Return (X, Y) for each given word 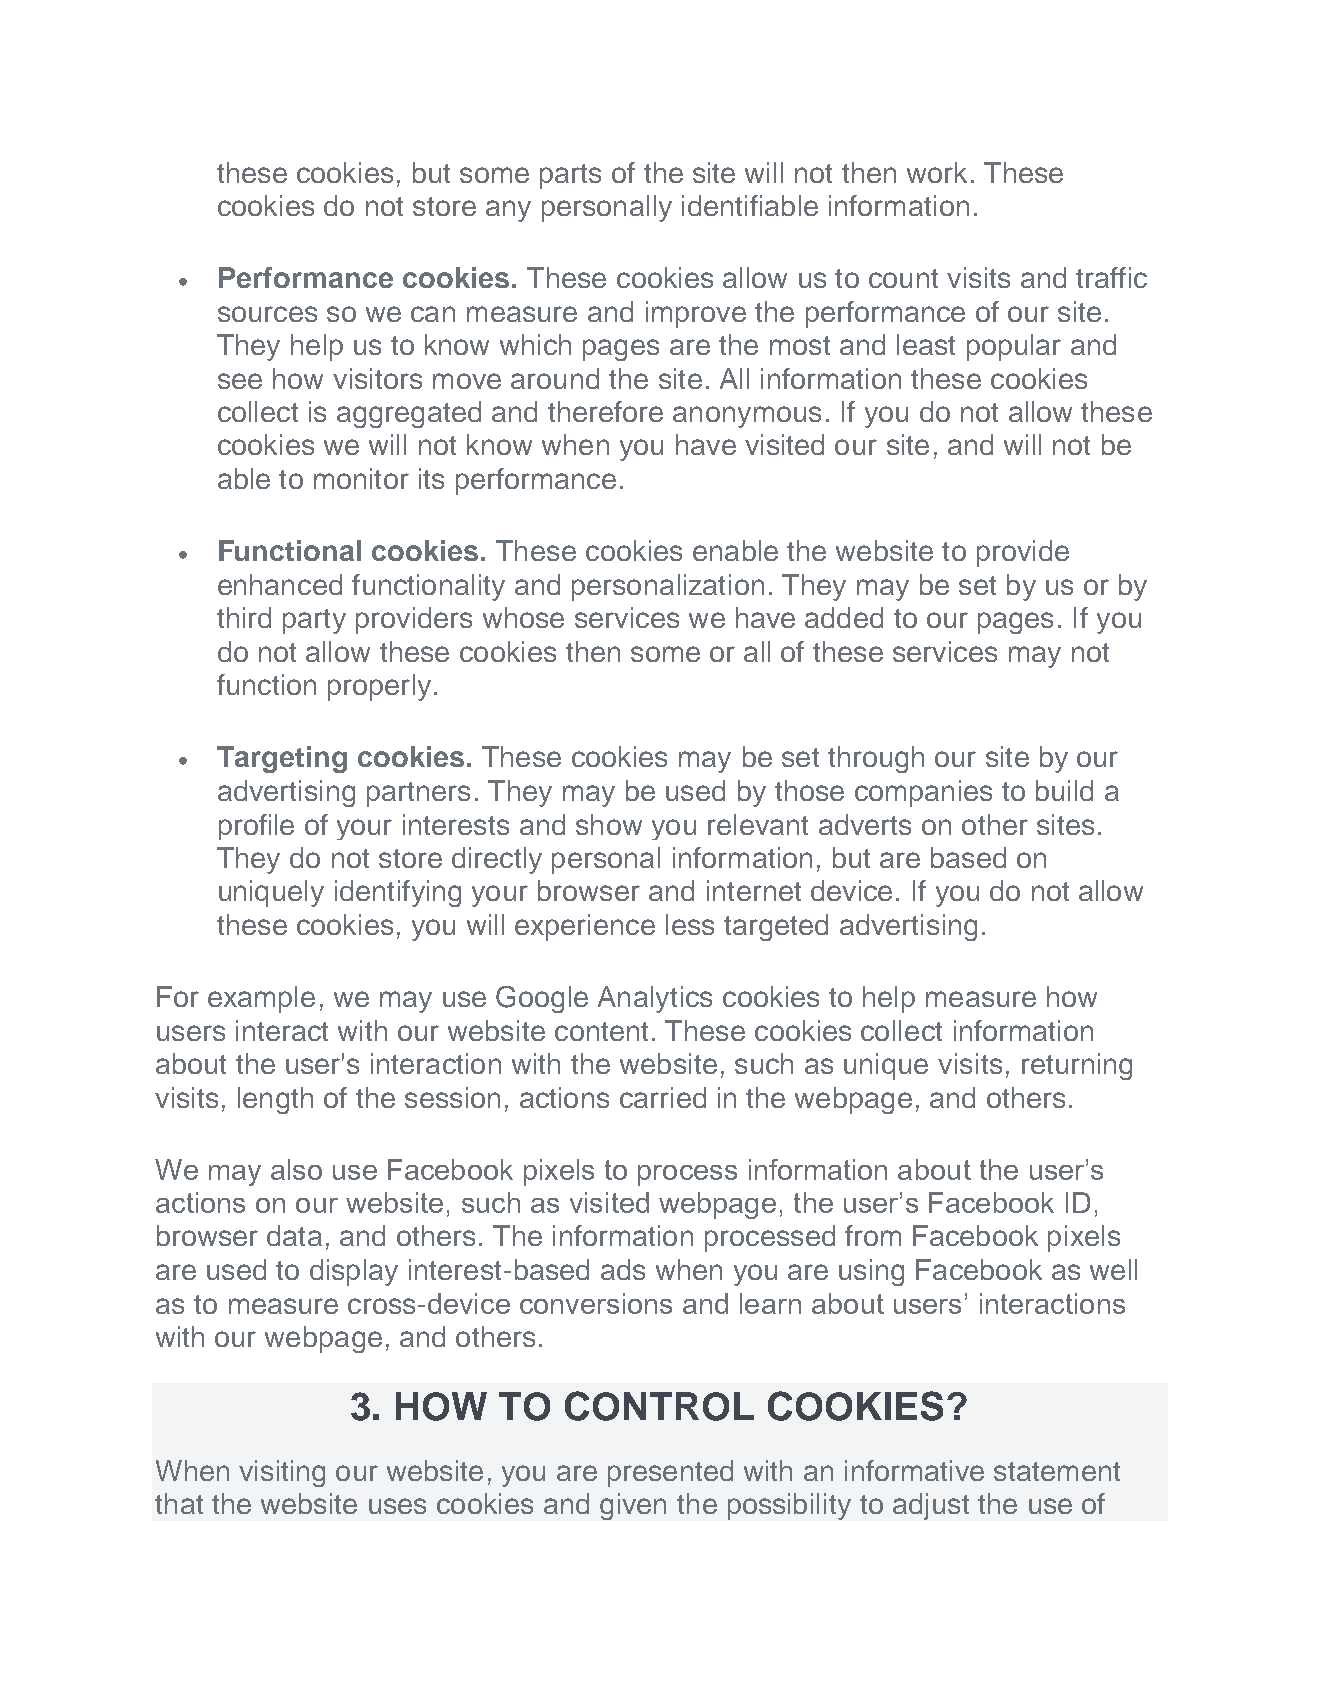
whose (523, 617)
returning (1077, 1066)
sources (267, 314)
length (275, 1100)
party (314, 621)
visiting (282, 1473)
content (601, 1031)
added (844, 617)
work (937, 172)
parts (570, 176)
